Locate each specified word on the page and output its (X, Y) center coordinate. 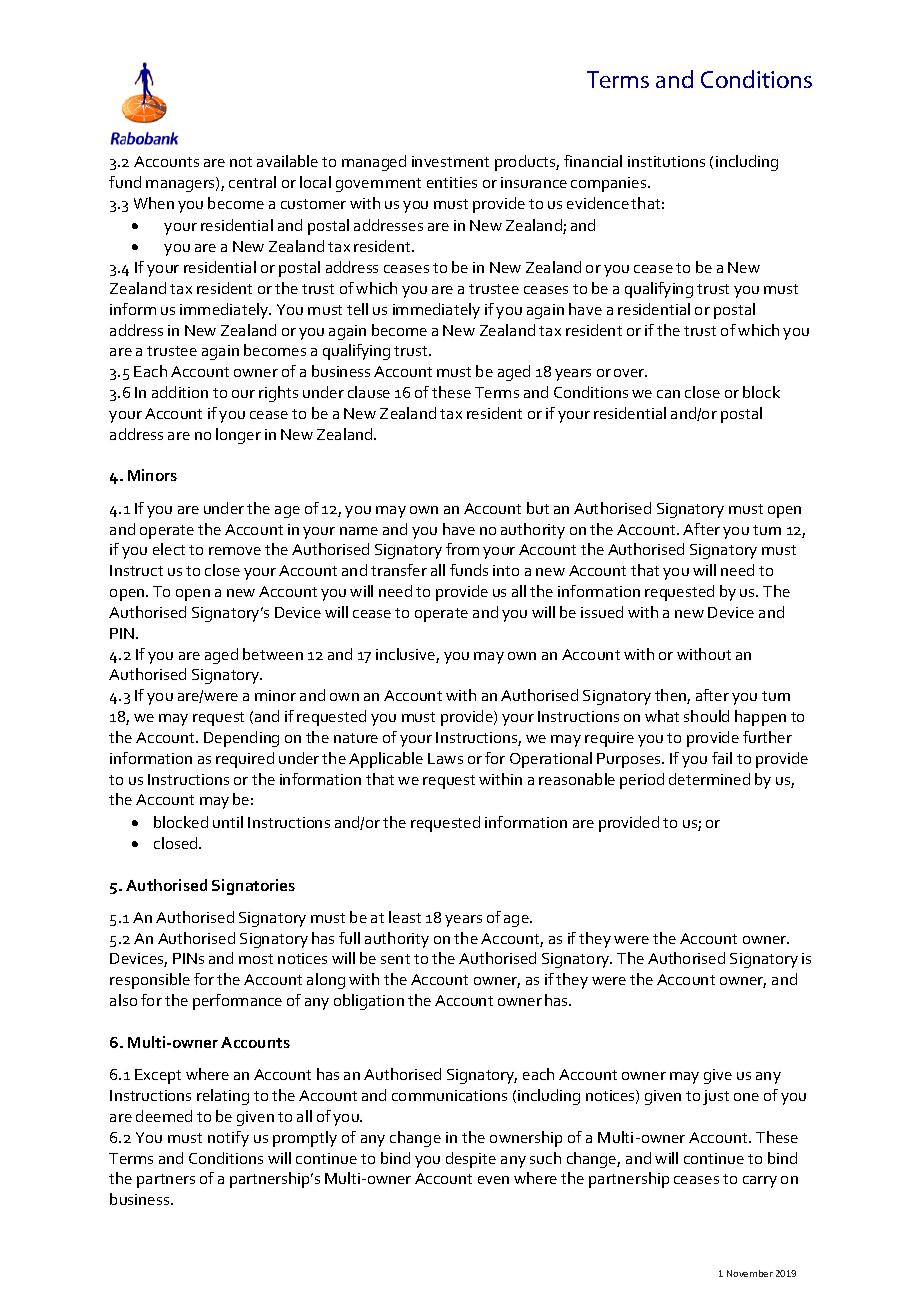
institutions (666, 161)
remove (235, 551)
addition (180, 392)
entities (452, 182)
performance (237, 1002)
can (668, 394)
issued (602, 612)
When (154, 203)
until (228, 822)
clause (369, 392)
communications (449, 1095)
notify (228, 1139)
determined (709, 779)
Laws (445, 758)
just (716, 1097)
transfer (399, 570)
